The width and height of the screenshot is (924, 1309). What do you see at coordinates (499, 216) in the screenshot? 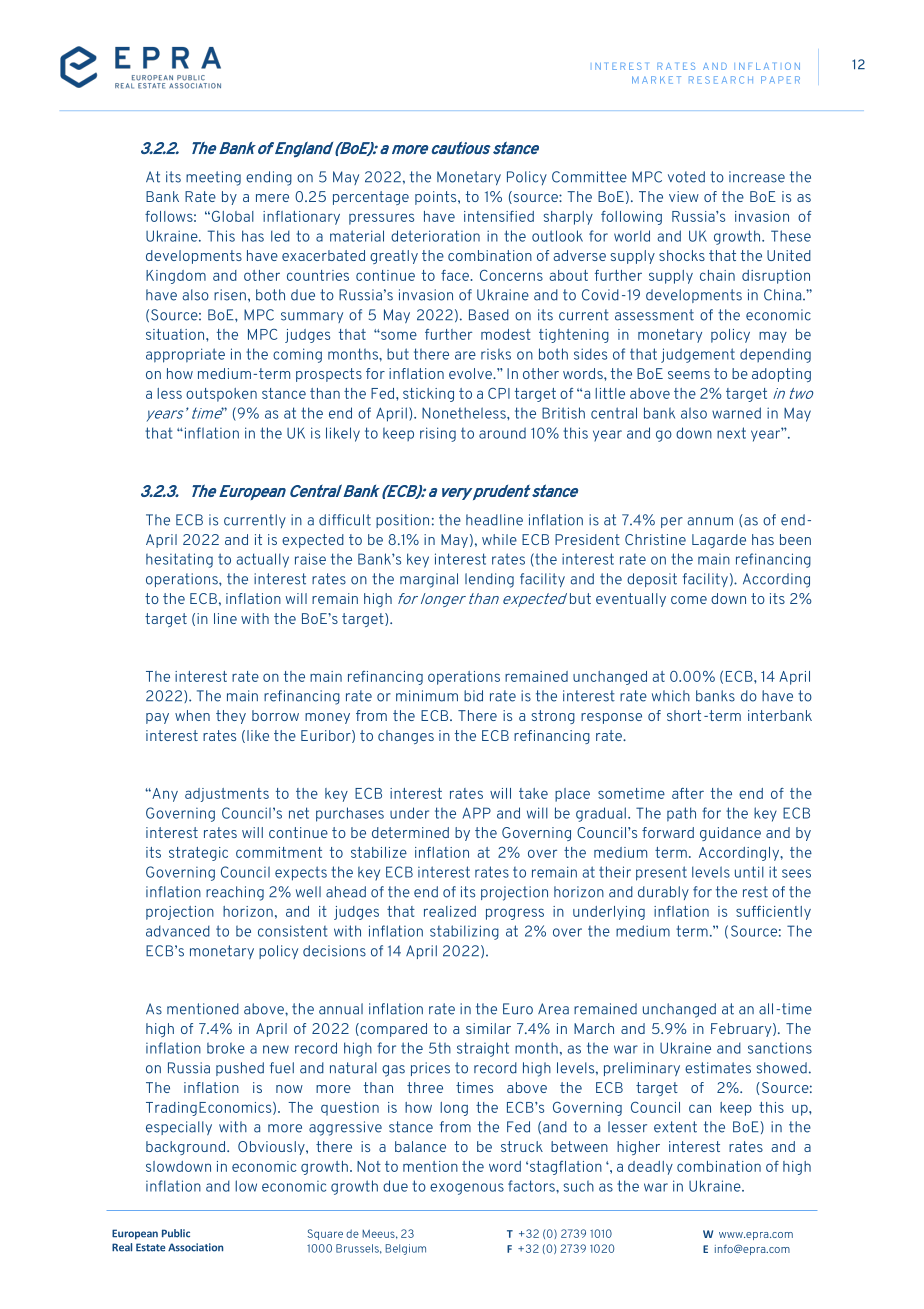
I see `intensified` at bounding box center [499, 216].
